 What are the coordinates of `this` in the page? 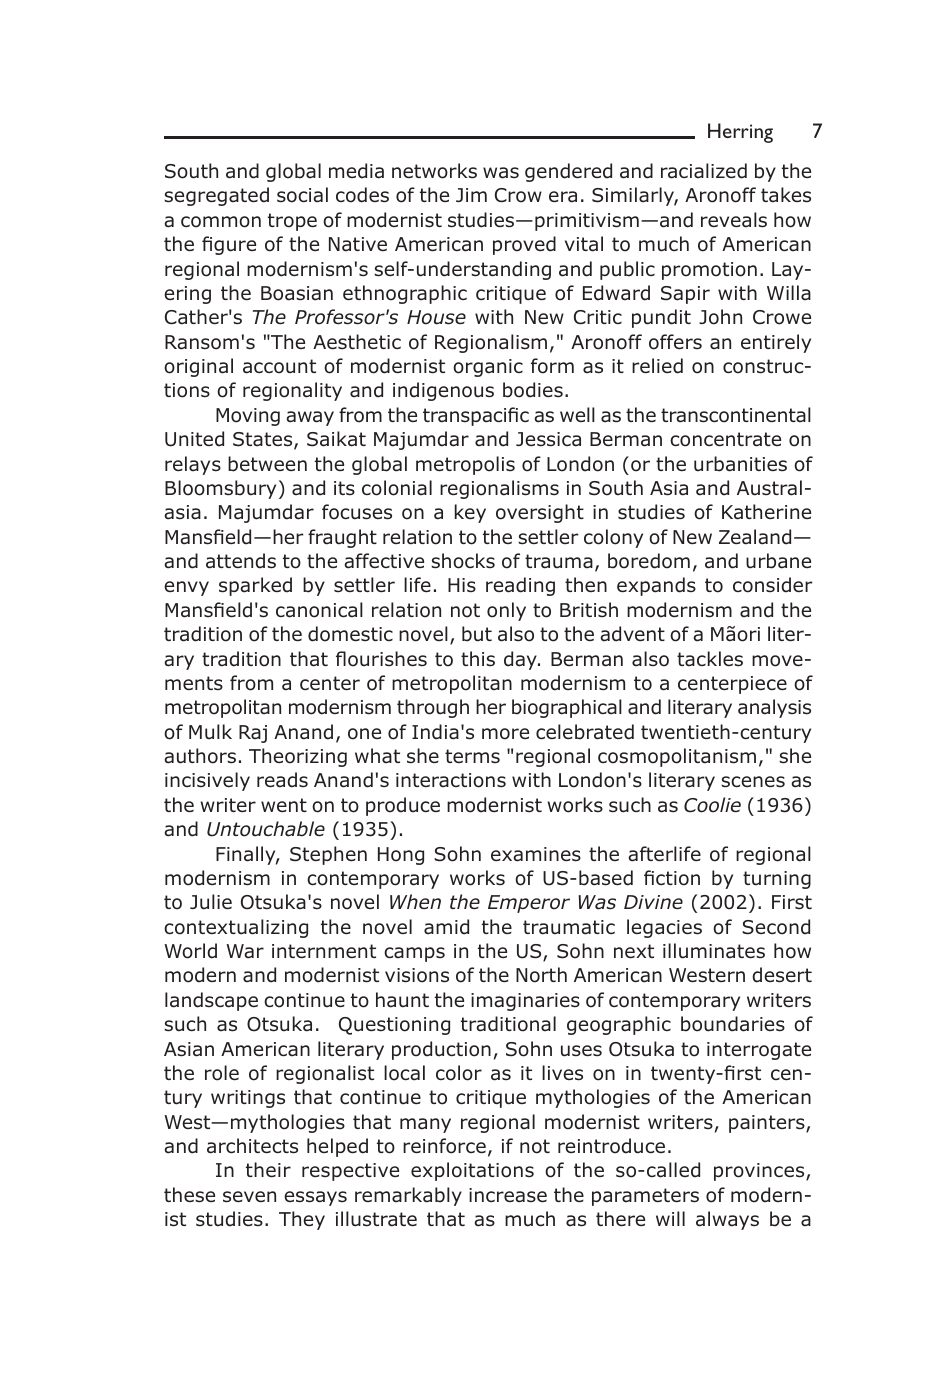 It's located at (478, 659).
